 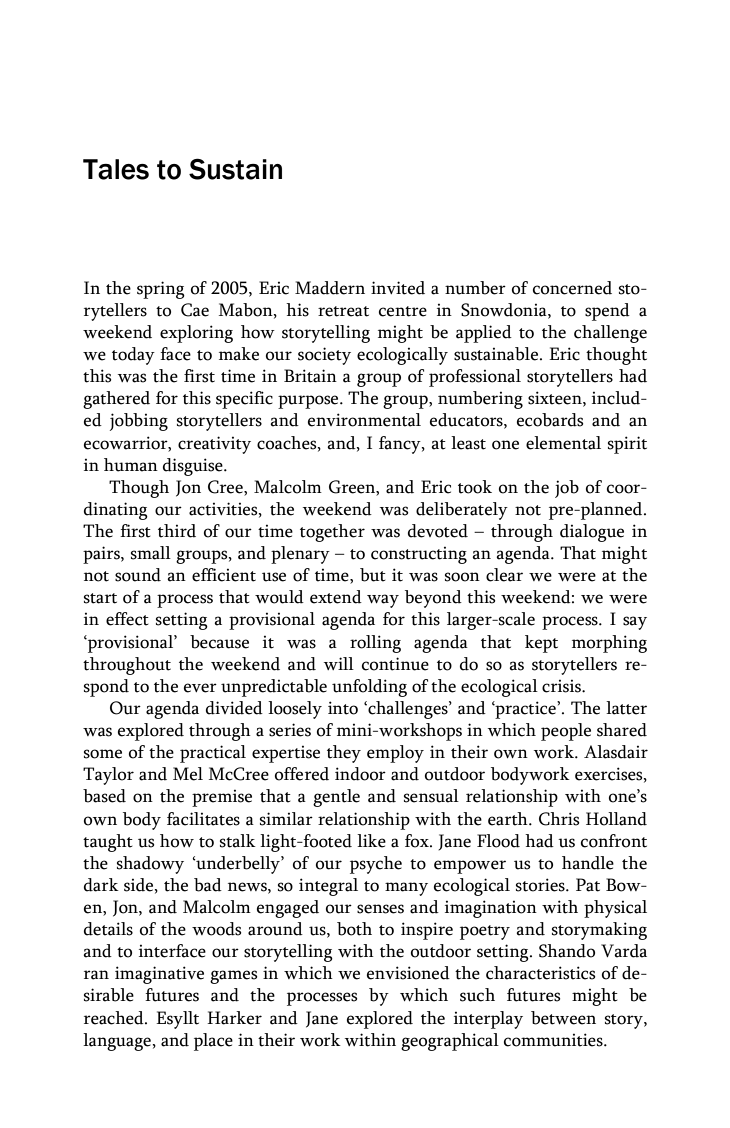 I want to click on concerned, so click(x=572, y=288).
